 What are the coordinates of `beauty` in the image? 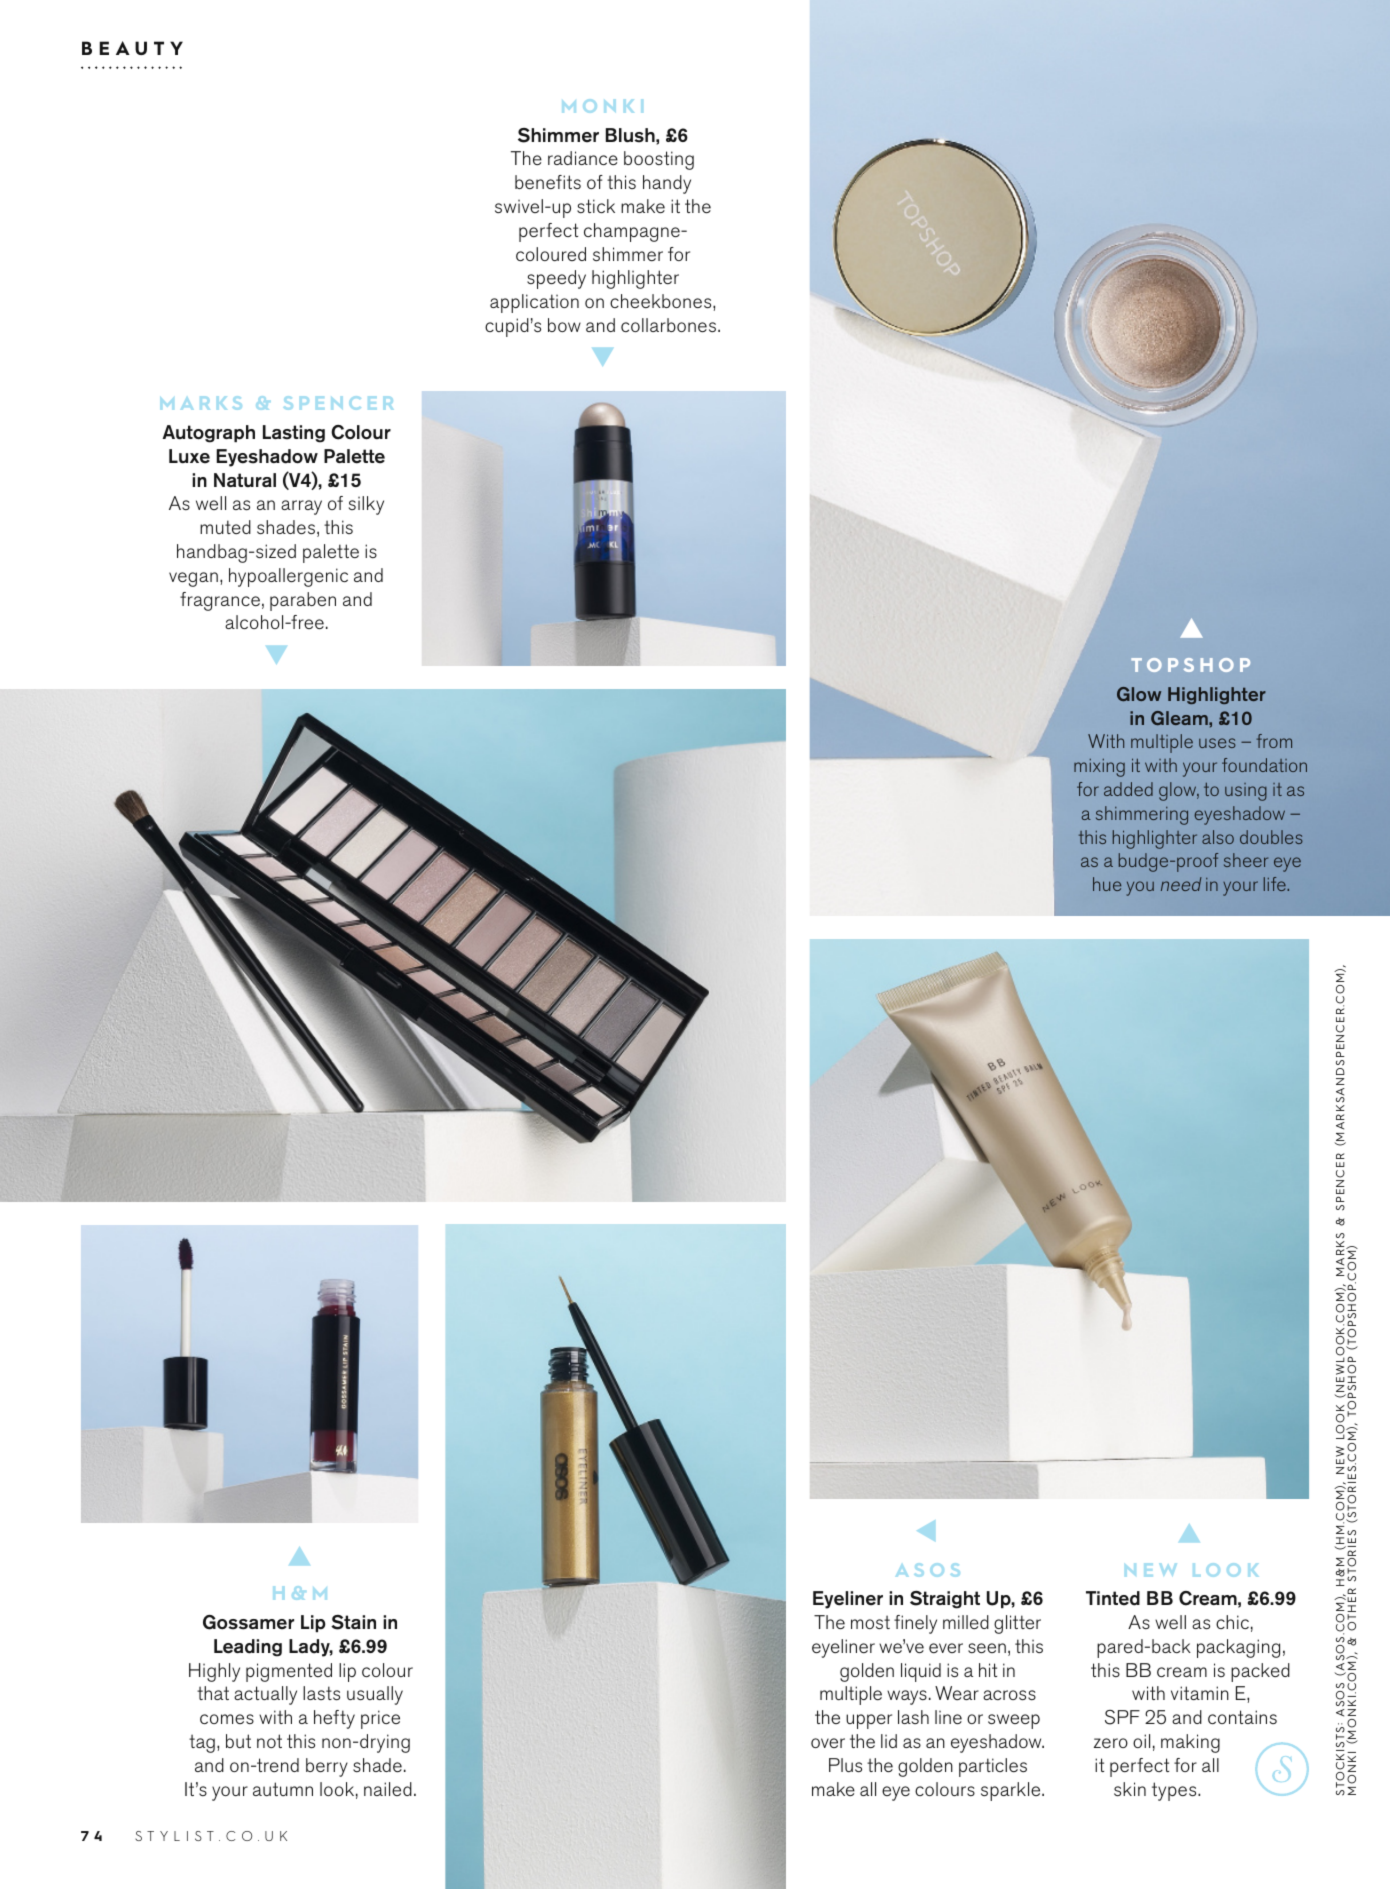 It's located at (132, 48).
